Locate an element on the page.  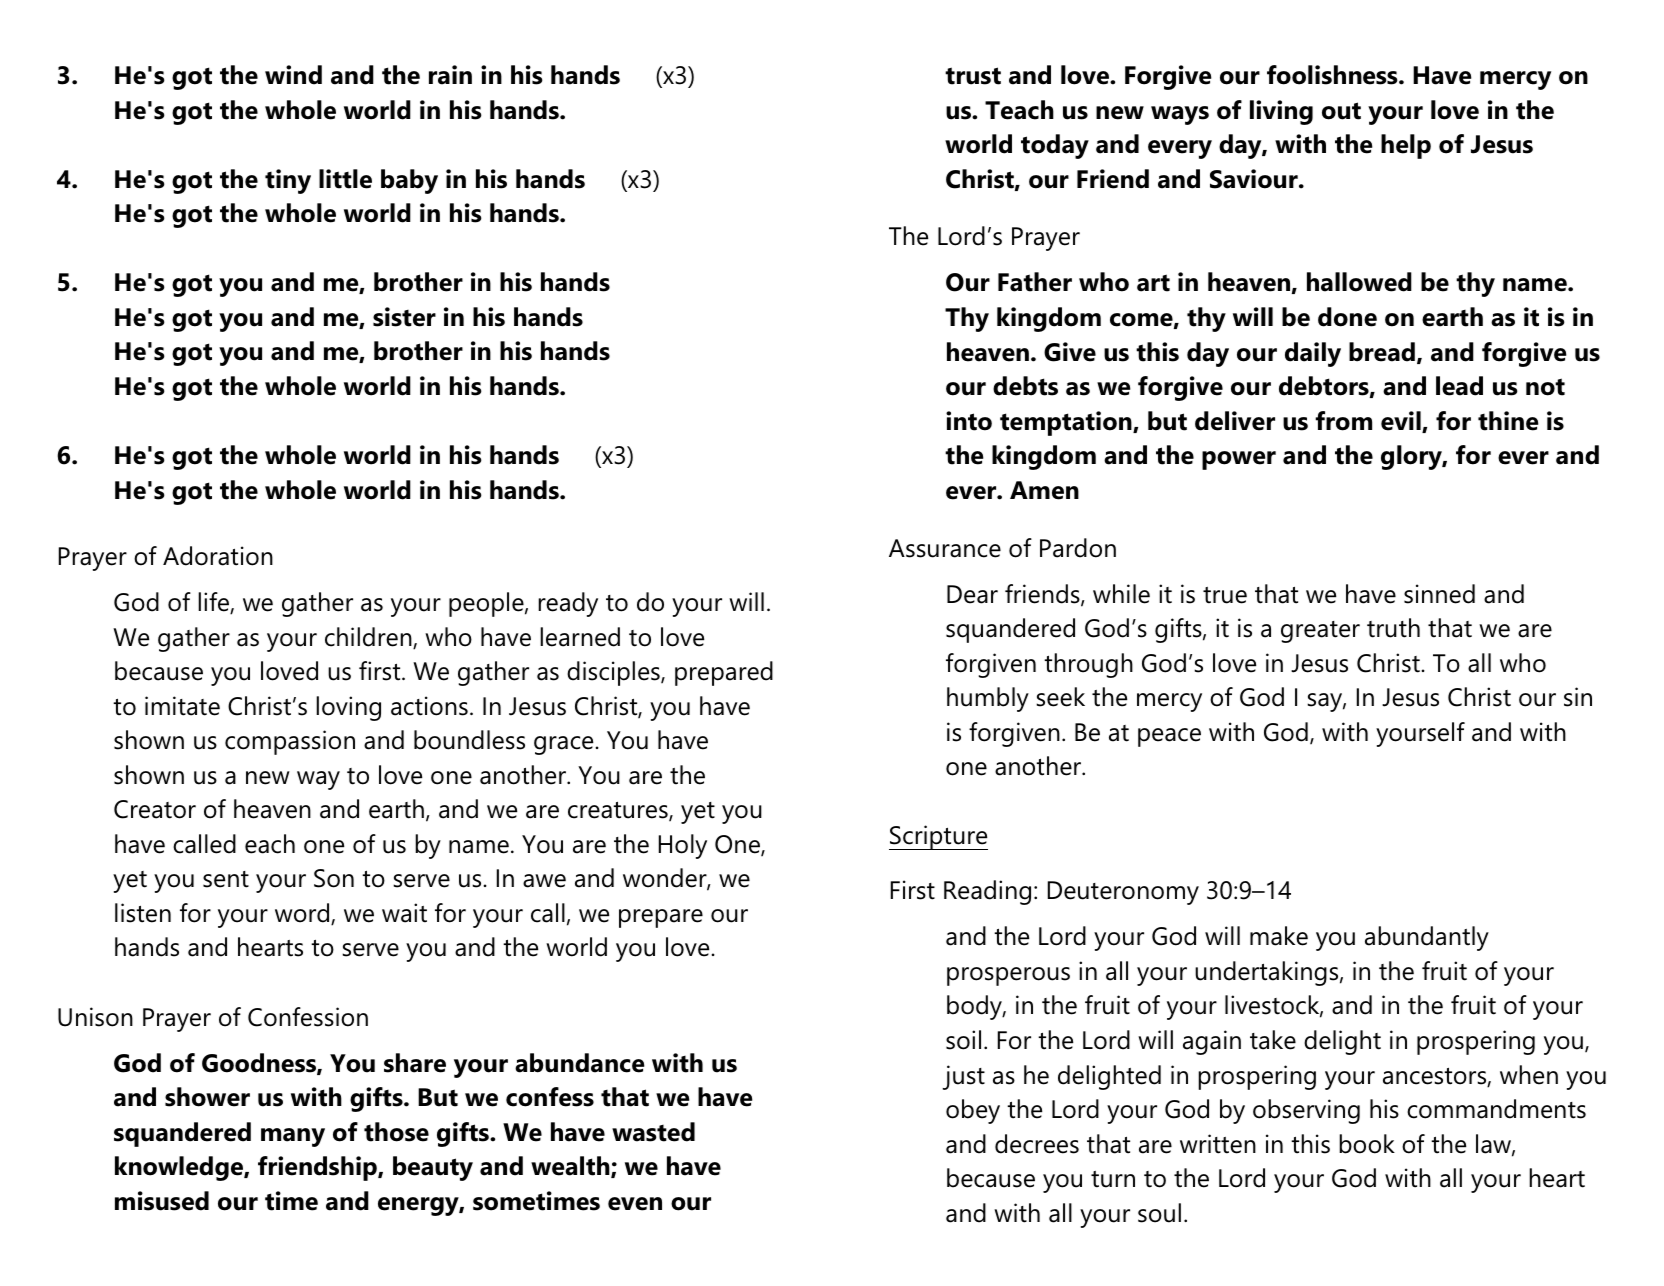
greater is located at coordinates (1320, 632).
